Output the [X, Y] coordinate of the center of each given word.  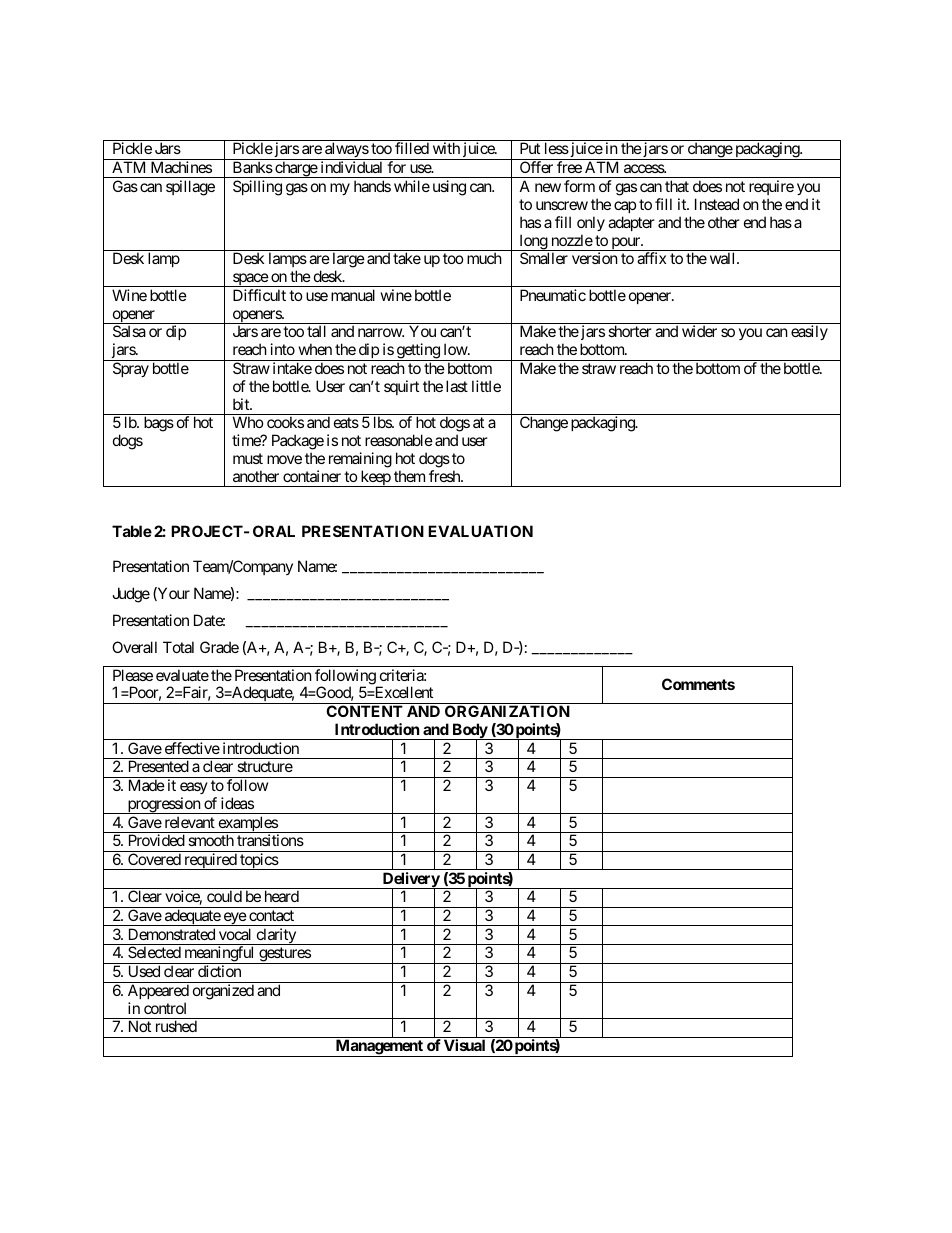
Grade [219, 647]
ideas [237, 803]
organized [223, 992]
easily [809, 332]
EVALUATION [480, 531]
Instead [717, 204]
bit [242, 404]
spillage [190, 188]
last [457, 386]
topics [258, 861]
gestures [284, 955]
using [449, 188]
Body [469, 732]
